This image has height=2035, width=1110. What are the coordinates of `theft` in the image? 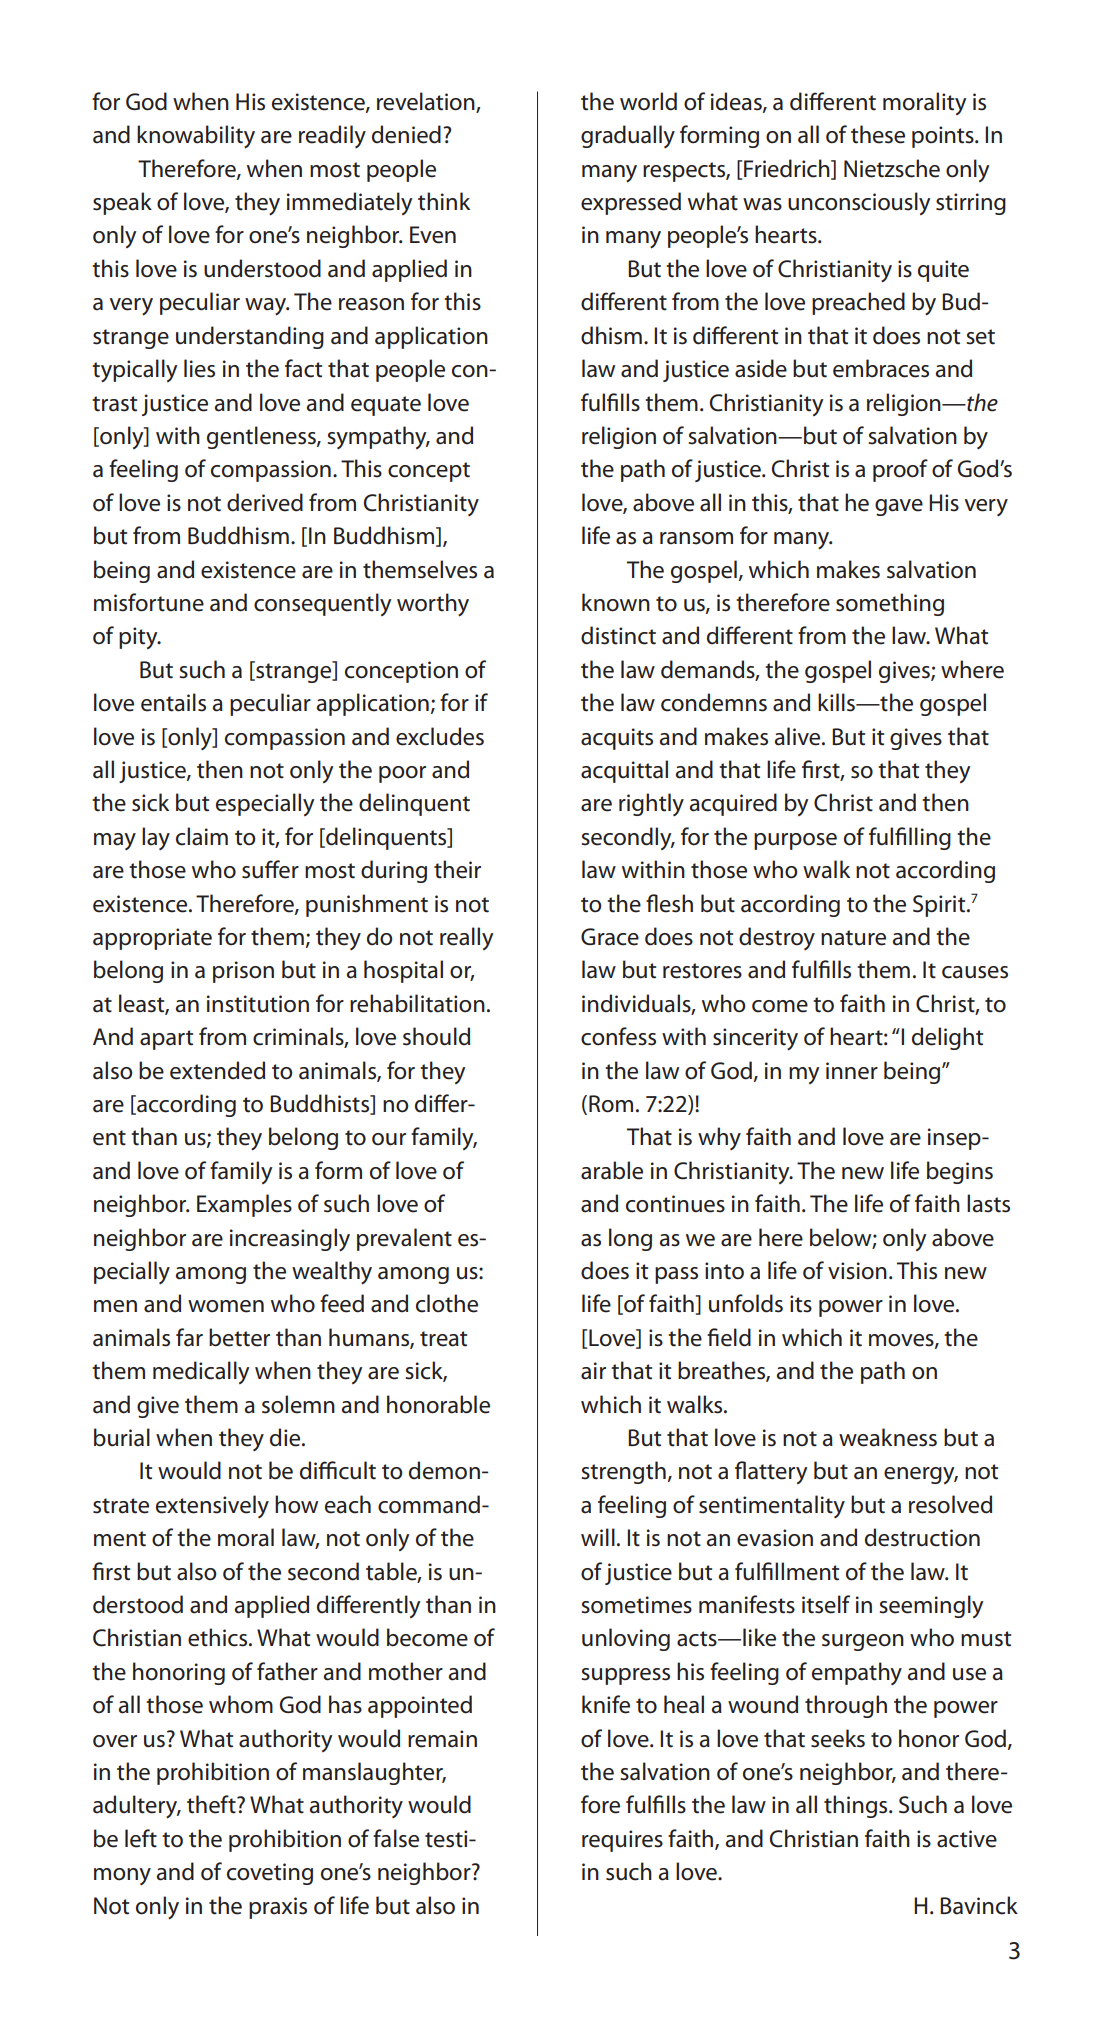 It's located at (212, 1804).
